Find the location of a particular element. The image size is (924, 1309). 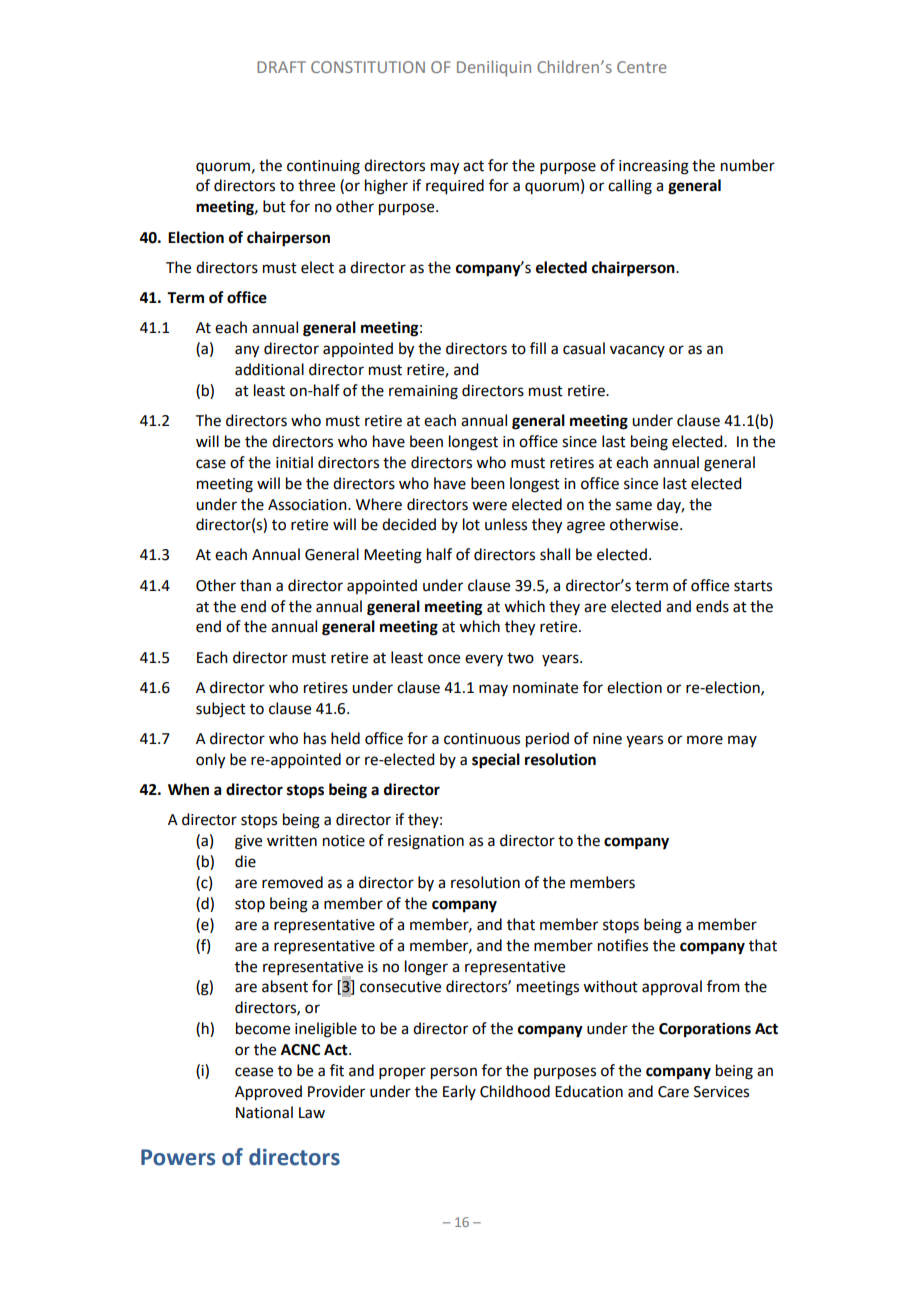

National is located at coordinates (264, 1112).
